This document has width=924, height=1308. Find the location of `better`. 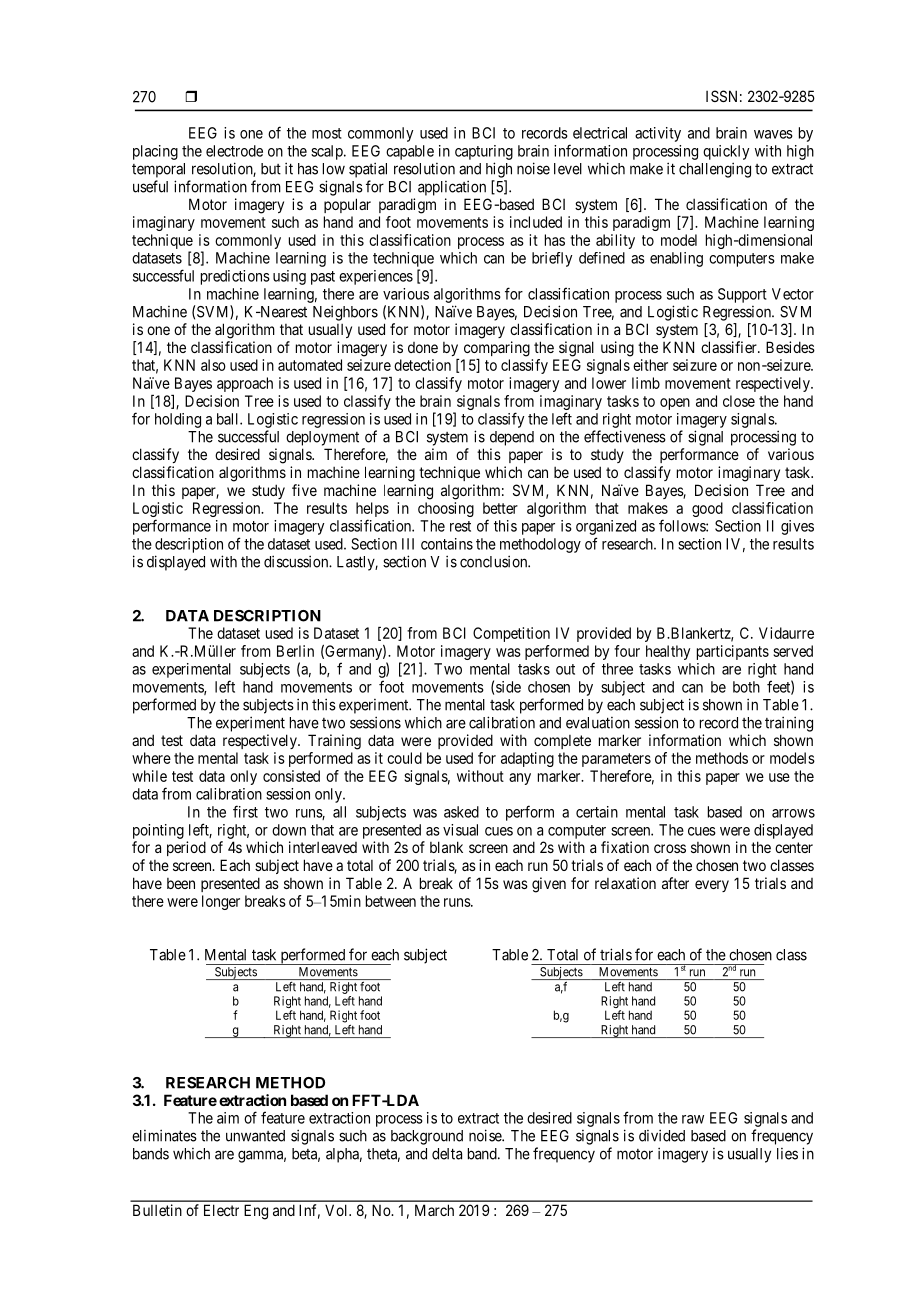

better is located at coordinates (500, 508).
